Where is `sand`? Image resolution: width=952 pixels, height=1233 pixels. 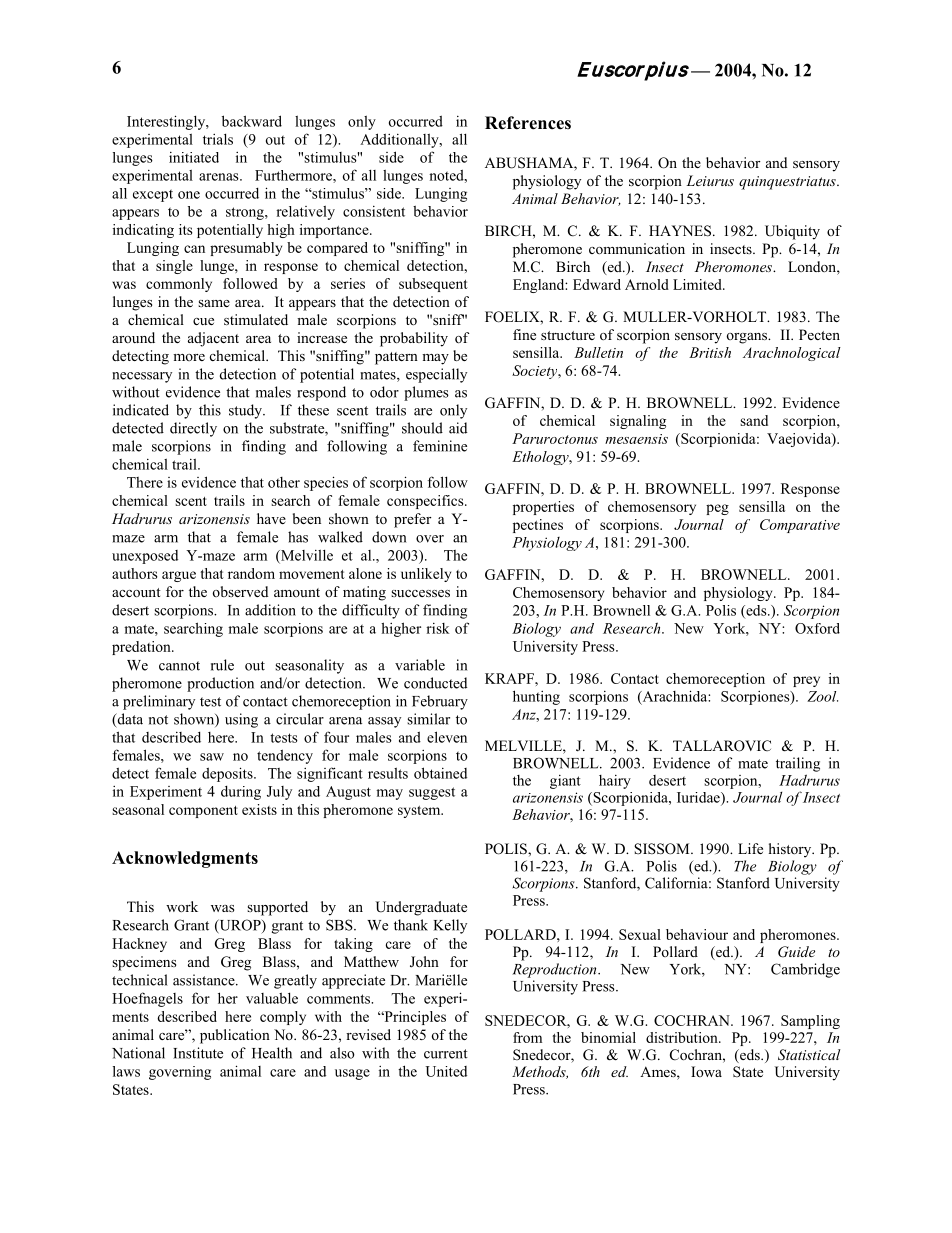 sand is located at coordinates (754, 420).
